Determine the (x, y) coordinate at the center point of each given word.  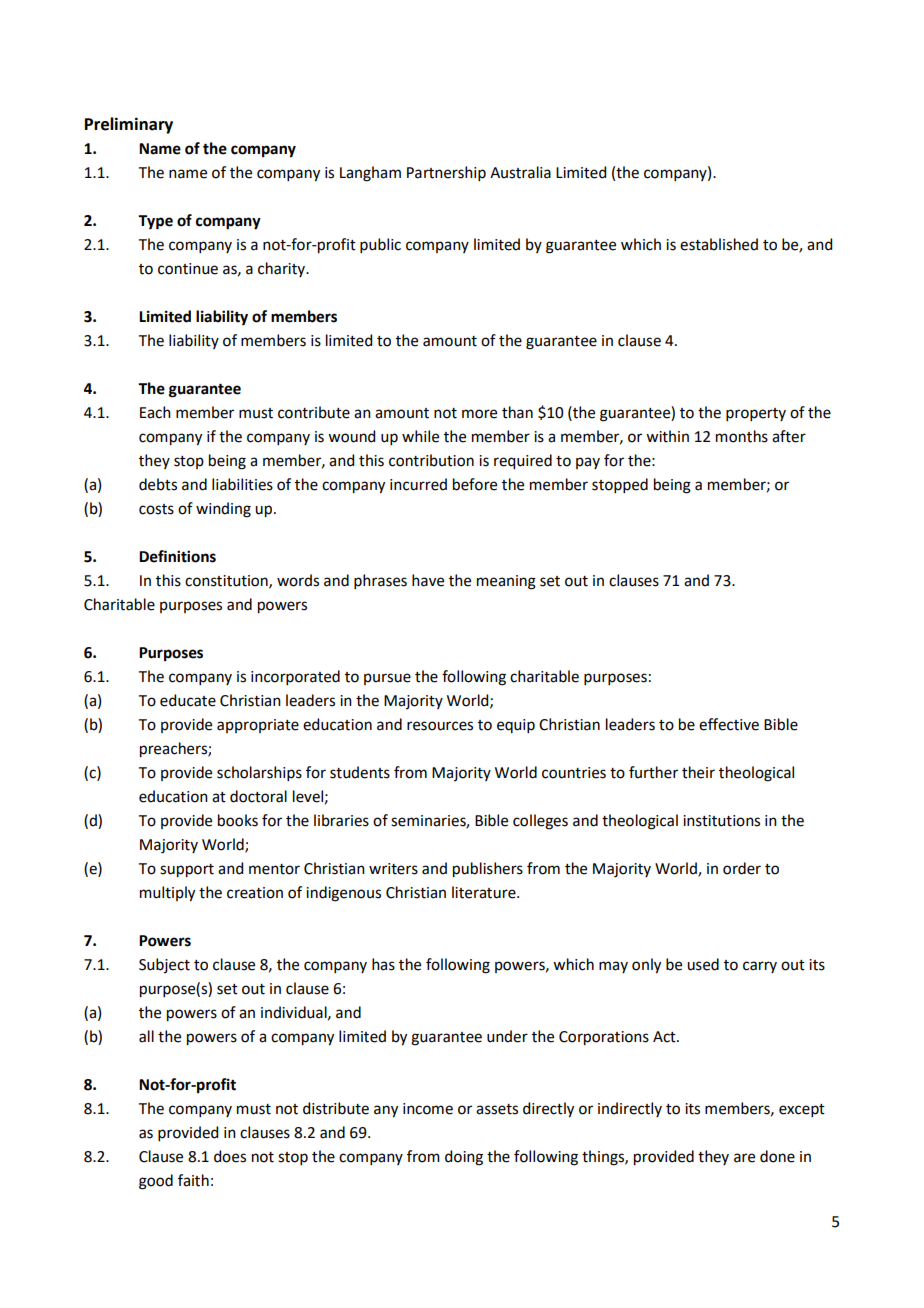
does (230, 1156)
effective (729, 724)
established (719, 244)
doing (464, 1158)
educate (188, 700)
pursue (387, 679)
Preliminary (129, 125)
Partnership (446, 173)
